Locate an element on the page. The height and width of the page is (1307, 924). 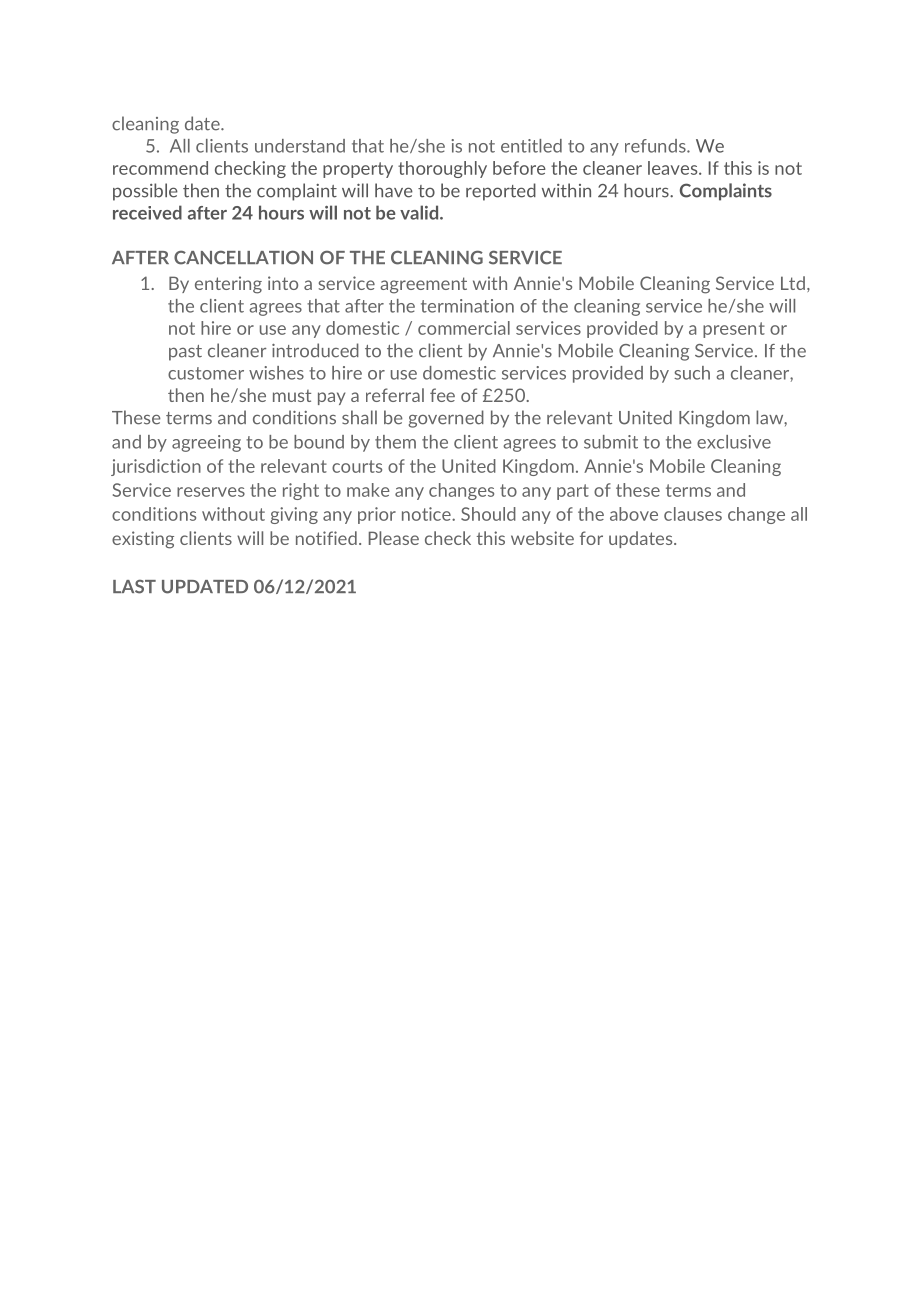
Please is located at coordinates (394, 538).
